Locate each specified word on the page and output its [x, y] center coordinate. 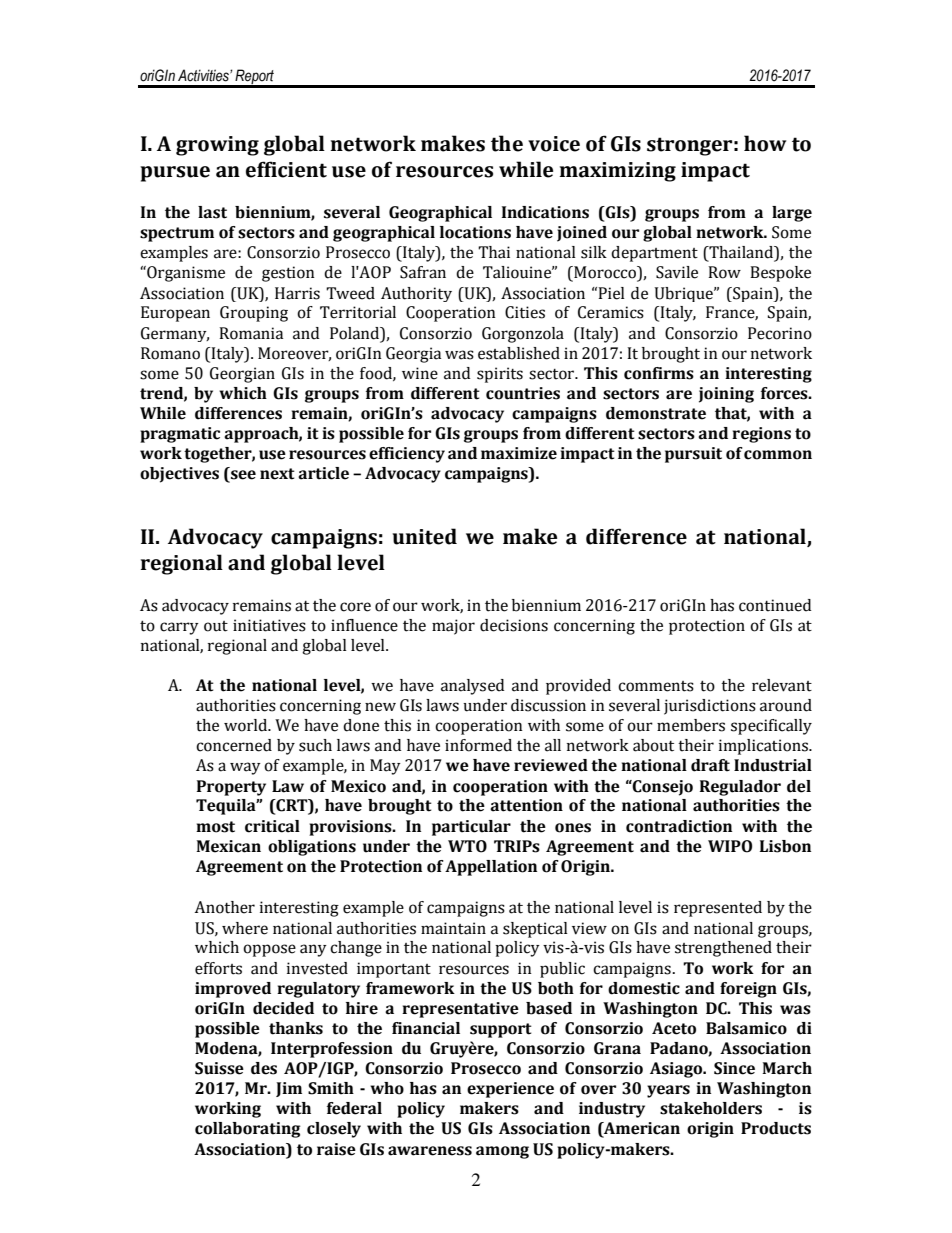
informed [478, 745]
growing [217, 146]
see [242, 476]
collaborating [248, 1130]
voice [554, 144]
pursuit [693, 455]
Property [231, 788]
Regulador [740, 788]
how [765, 143]
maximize [519, 453]
